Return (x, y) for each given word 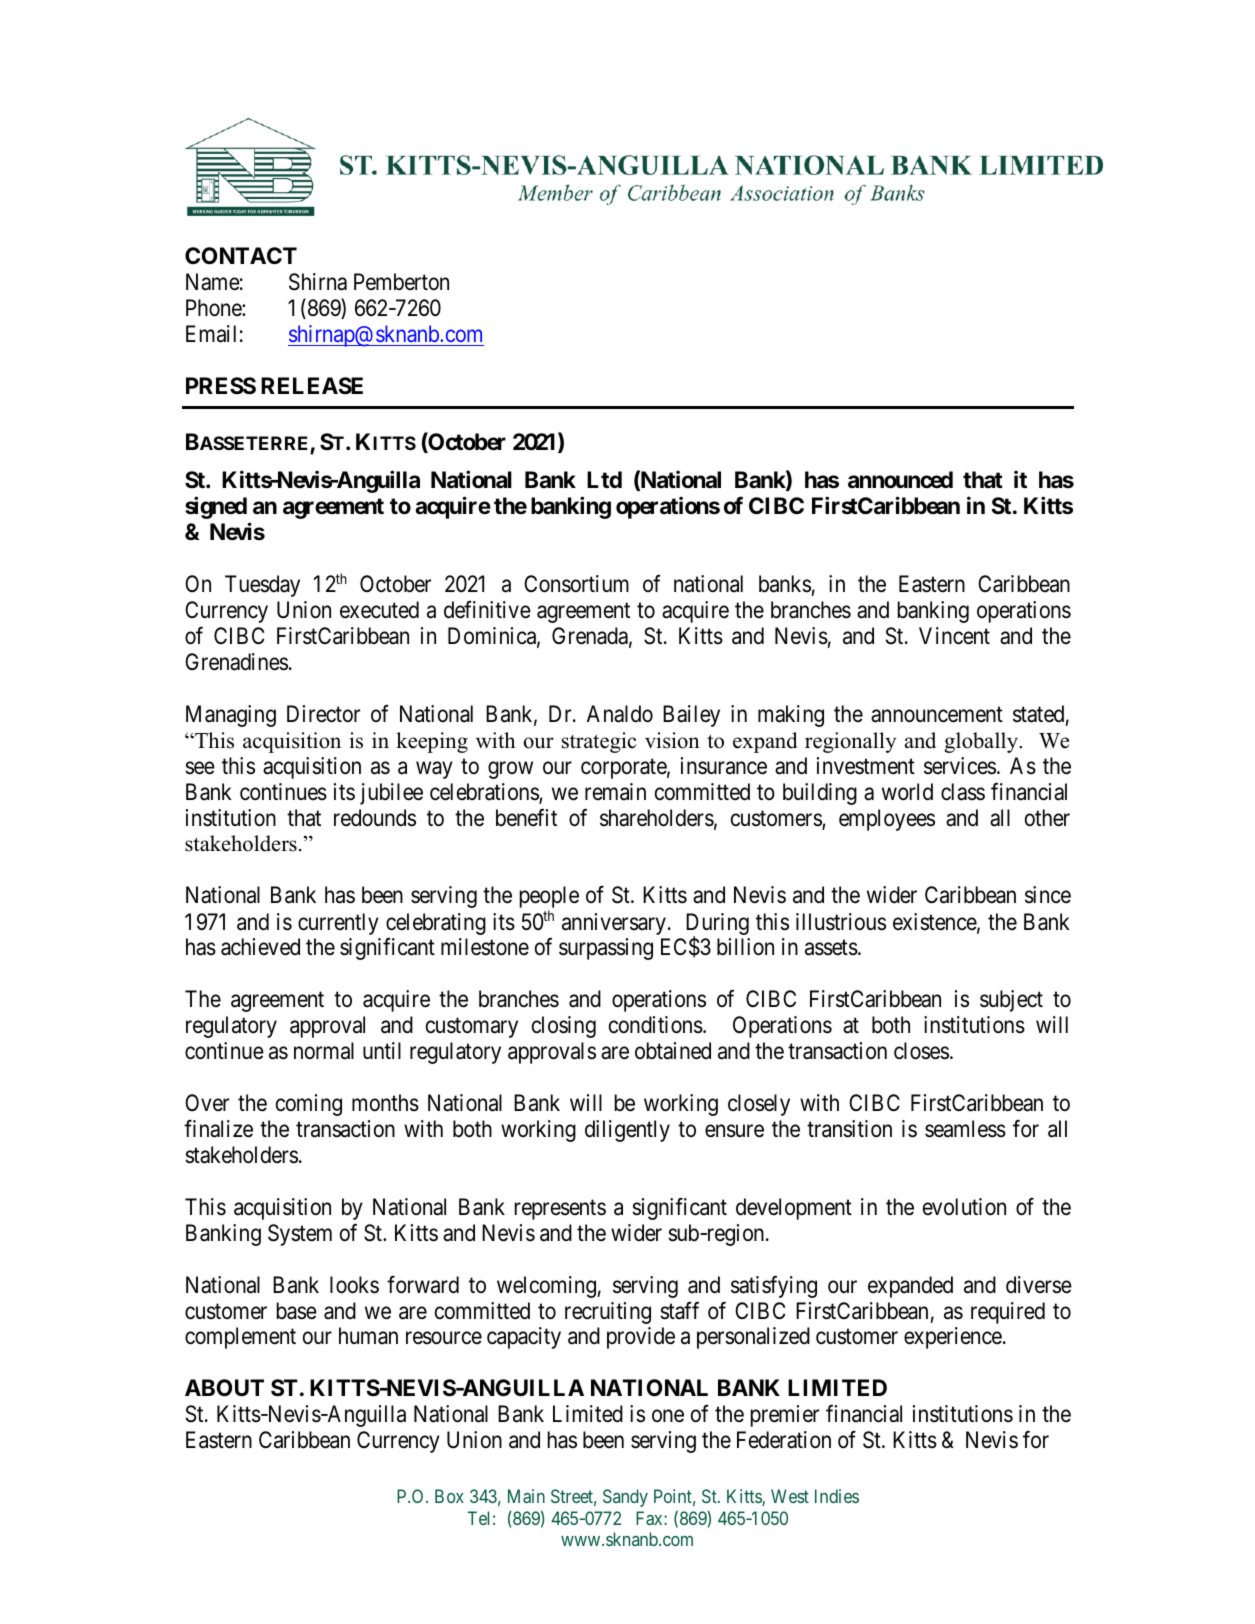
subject (1011, 1001)
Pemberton (401, 282)
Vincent (954, 636)
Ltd (604, 479)
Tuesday (262, 586)
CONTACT (241, 256)
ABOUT (224, 1388)
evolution (964, 1207)
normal (324, 1051)
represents (560, 1210)
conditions (656, 1025)
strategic (599, 742)
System (300, 1235)
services (960, 766)
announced (900, 480)
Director (323, 714)
